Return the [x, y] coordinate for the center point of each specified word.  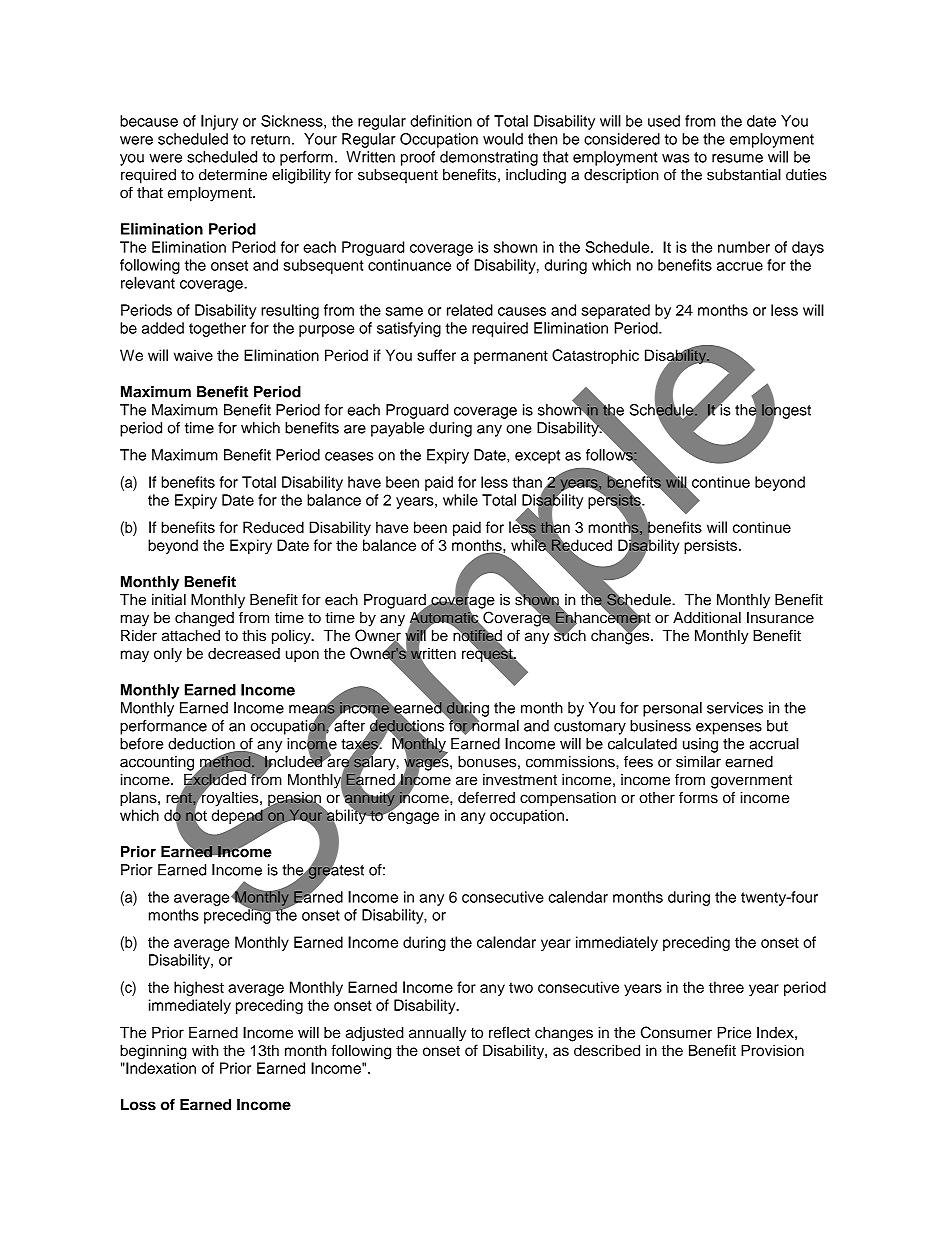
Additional [707, 617]
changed [204, 619]
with [205, 1050]
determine [233, 175]
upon [302, 656]
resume [737, 158]
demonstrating [489, 158]
